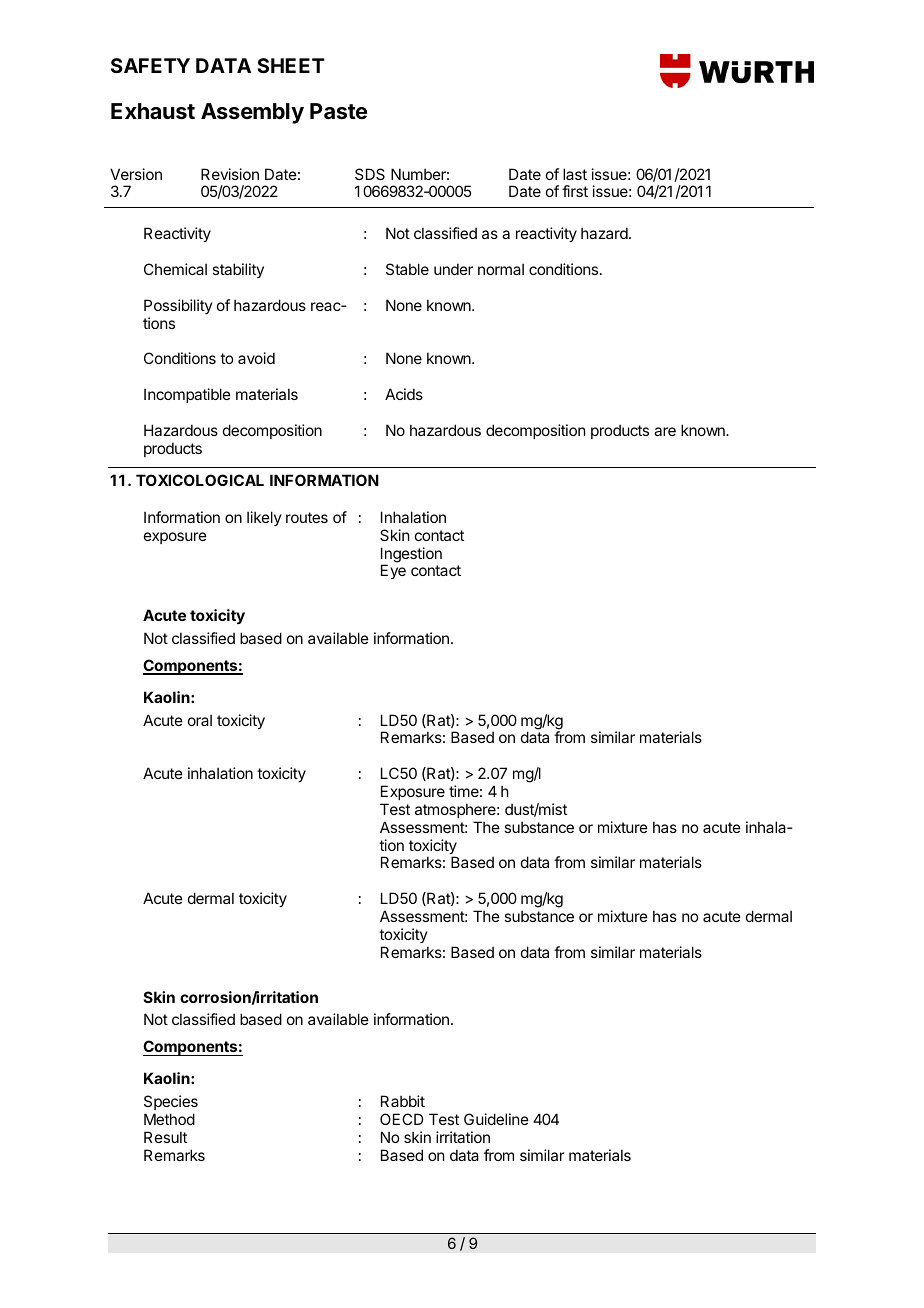 The width and height of the document is (924, 1308). I want to click on OECD, so click(402, 1119).
